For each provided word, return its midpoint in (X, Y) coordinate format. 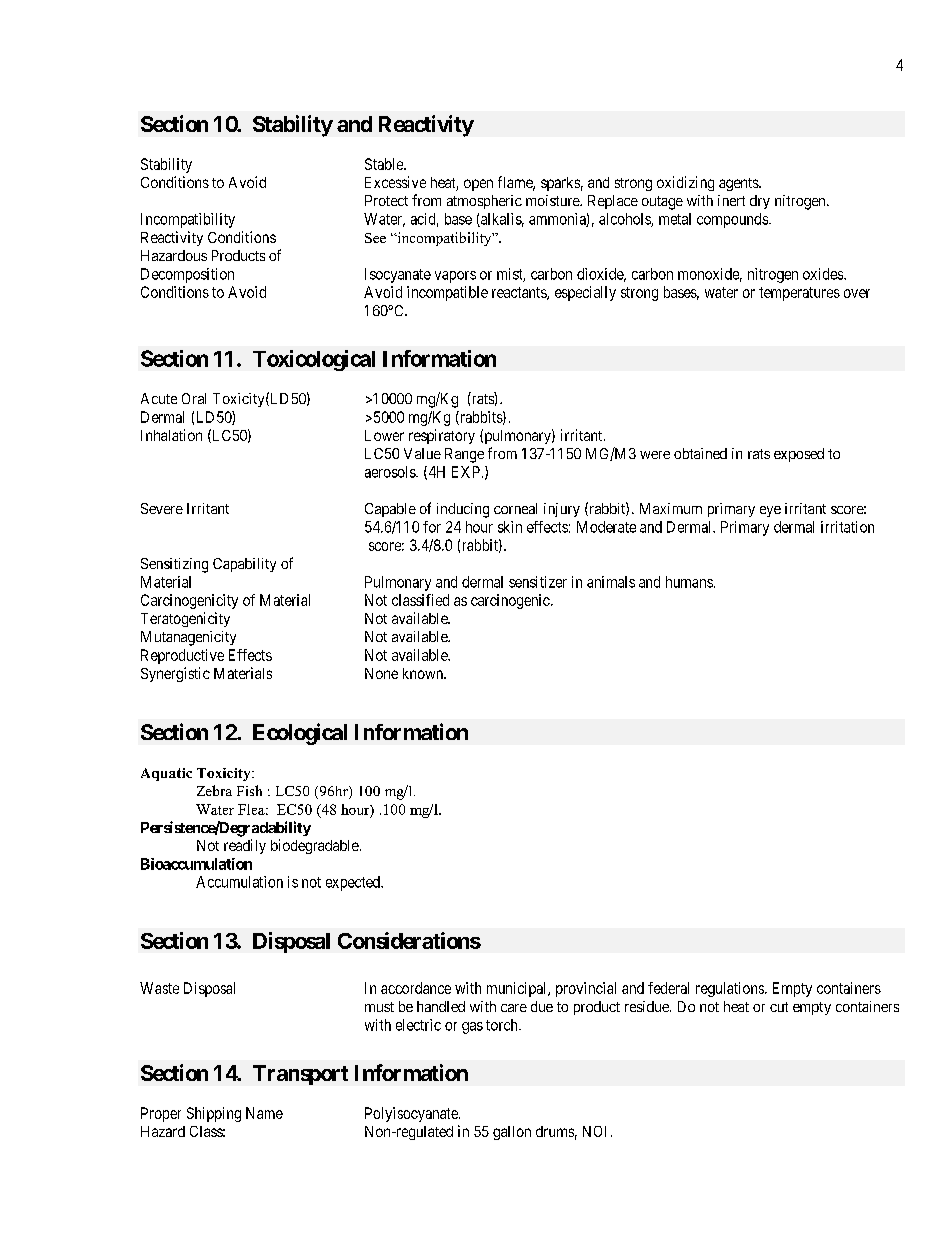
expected (354, 883)
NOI (594, 1131)
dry (760, 202)
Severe (162, 508)
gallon (512, 1133)
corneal (515, 508)
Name (264, 1113)
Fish (249, 790)
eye (770, 511)
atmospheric (484, 202)
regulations (731, 989)
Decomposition (187, 275)
